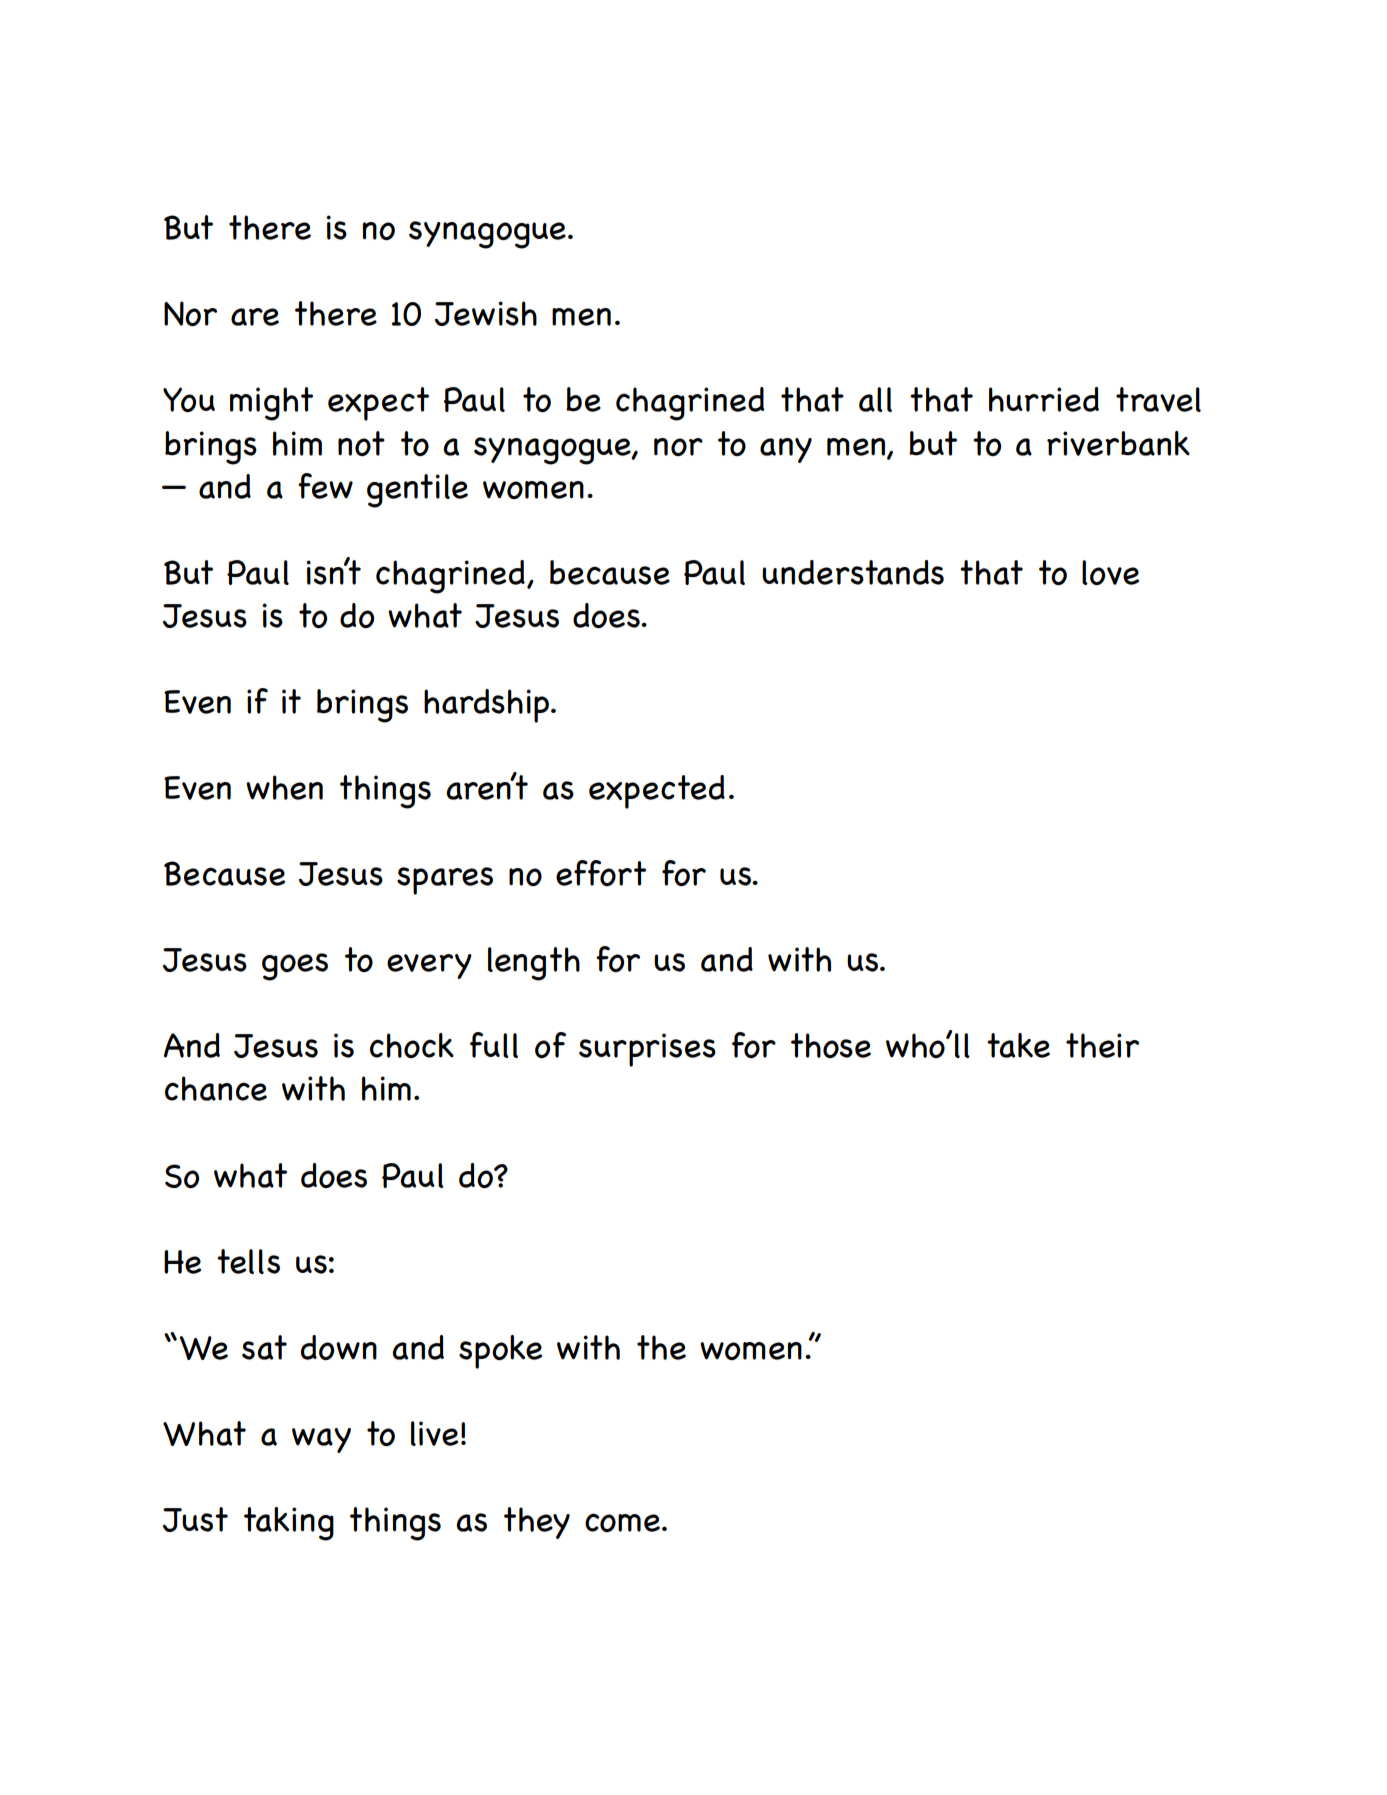 This image has width=1387, height=1795. I want to click on any, so click(786, 450).
